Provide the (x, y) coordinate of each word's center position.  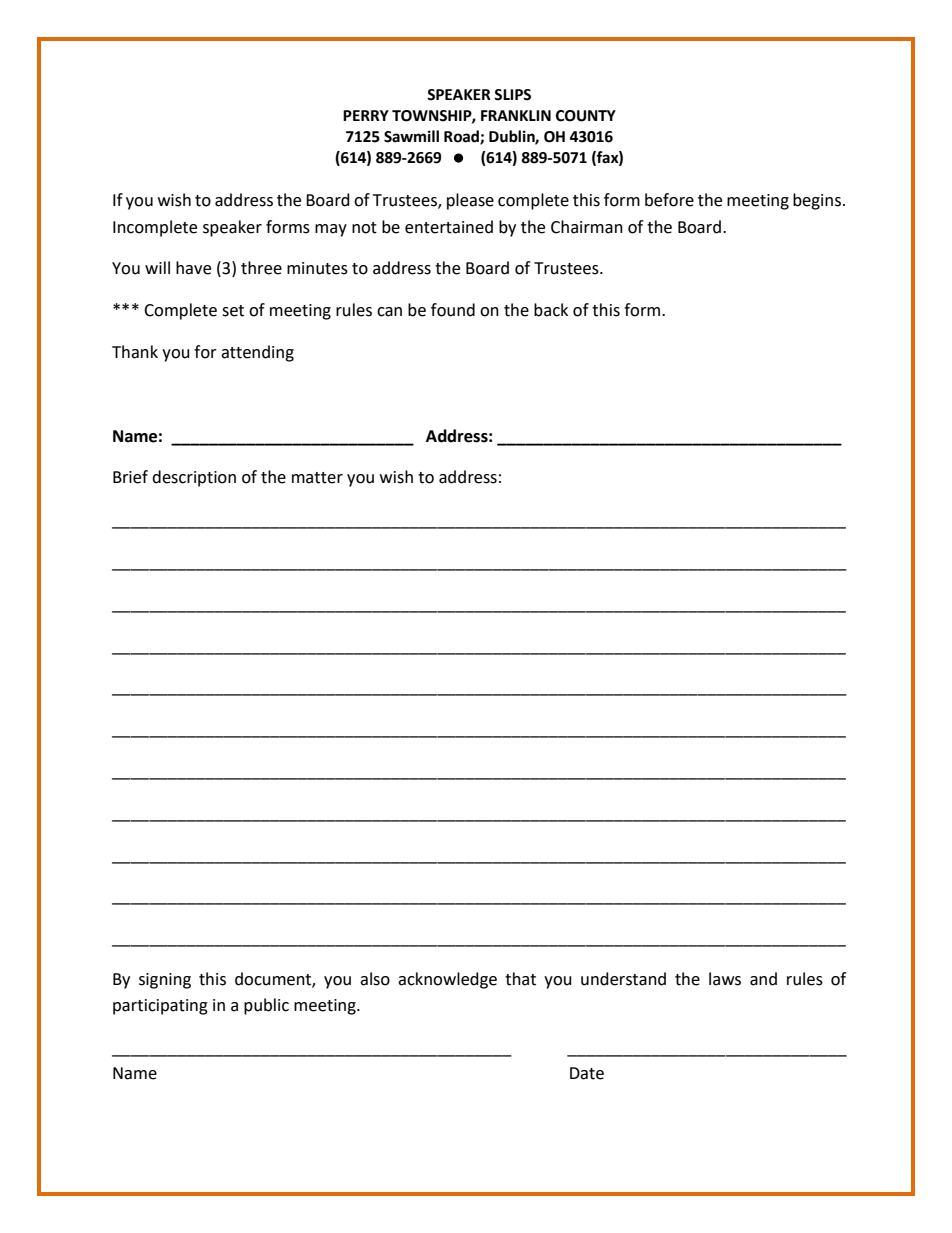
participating (160, 1007)
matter (317, 478)
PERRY (366, 115)
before (669, 200)
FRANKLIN (516, 115)
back (551, 310)
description (194, 478)
